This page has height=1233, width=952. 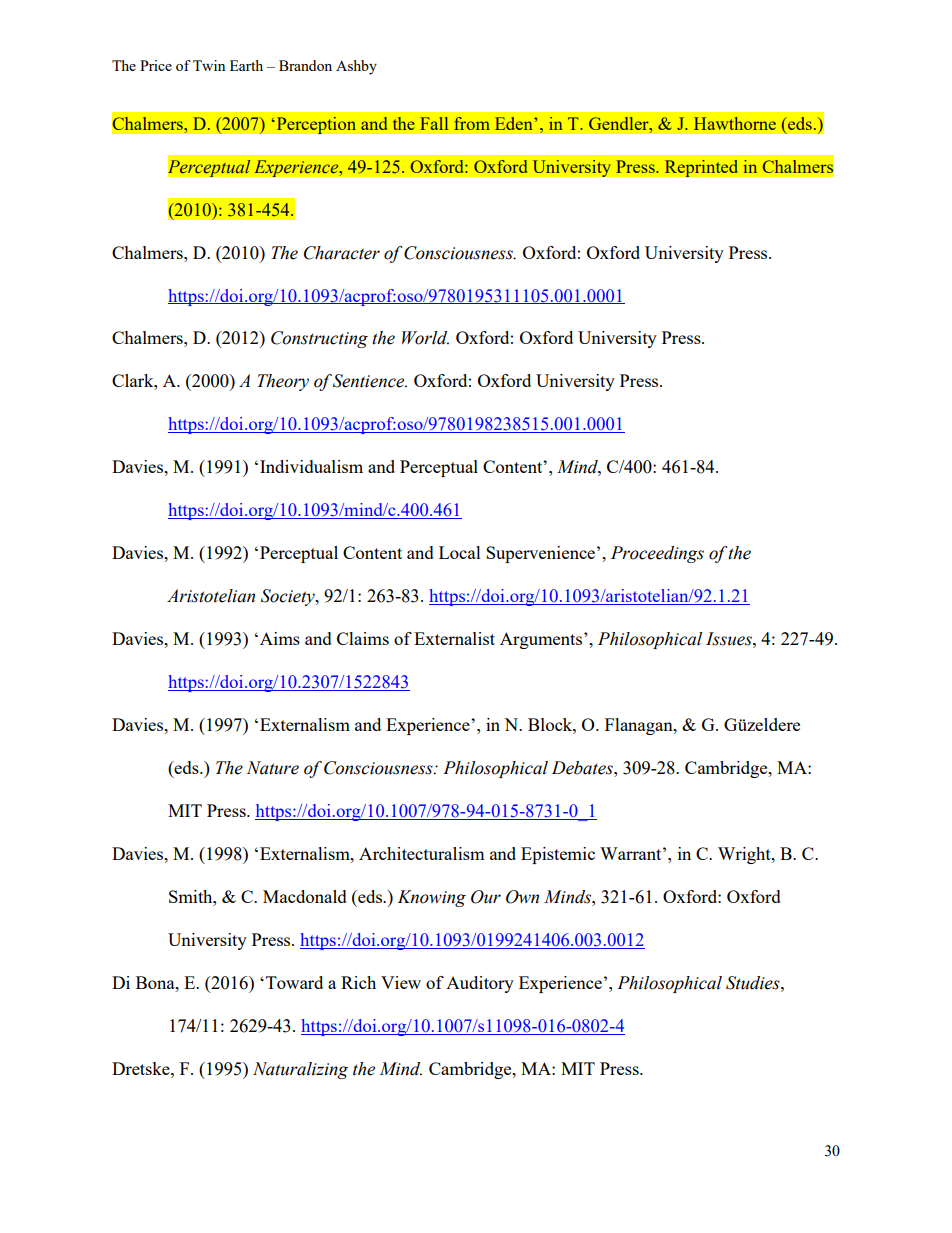 I want to click on Theory, so click(x=283, y=382).
